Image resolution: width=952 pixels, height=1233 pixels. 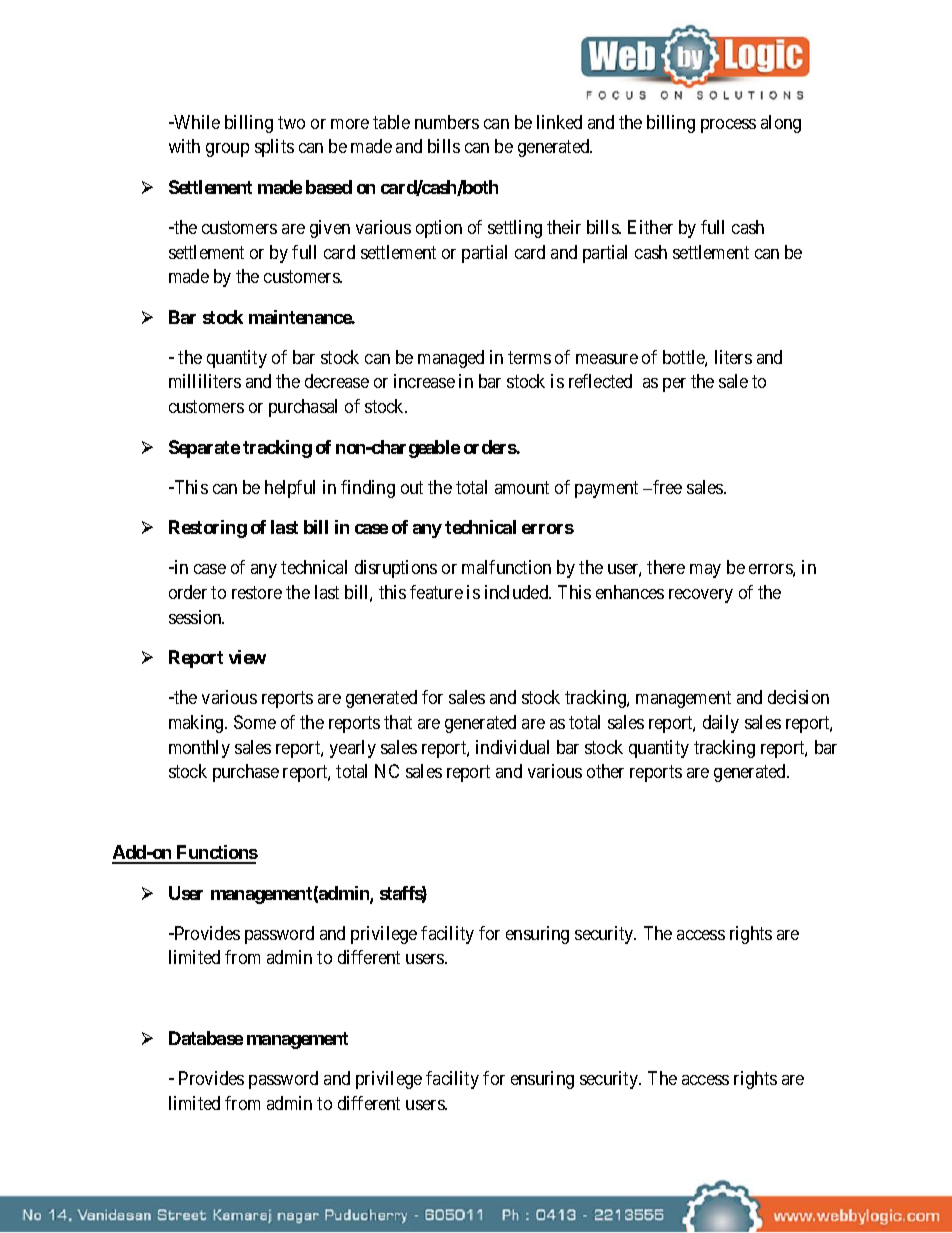 I want to click on decrease, so click(x=337, y=381).
